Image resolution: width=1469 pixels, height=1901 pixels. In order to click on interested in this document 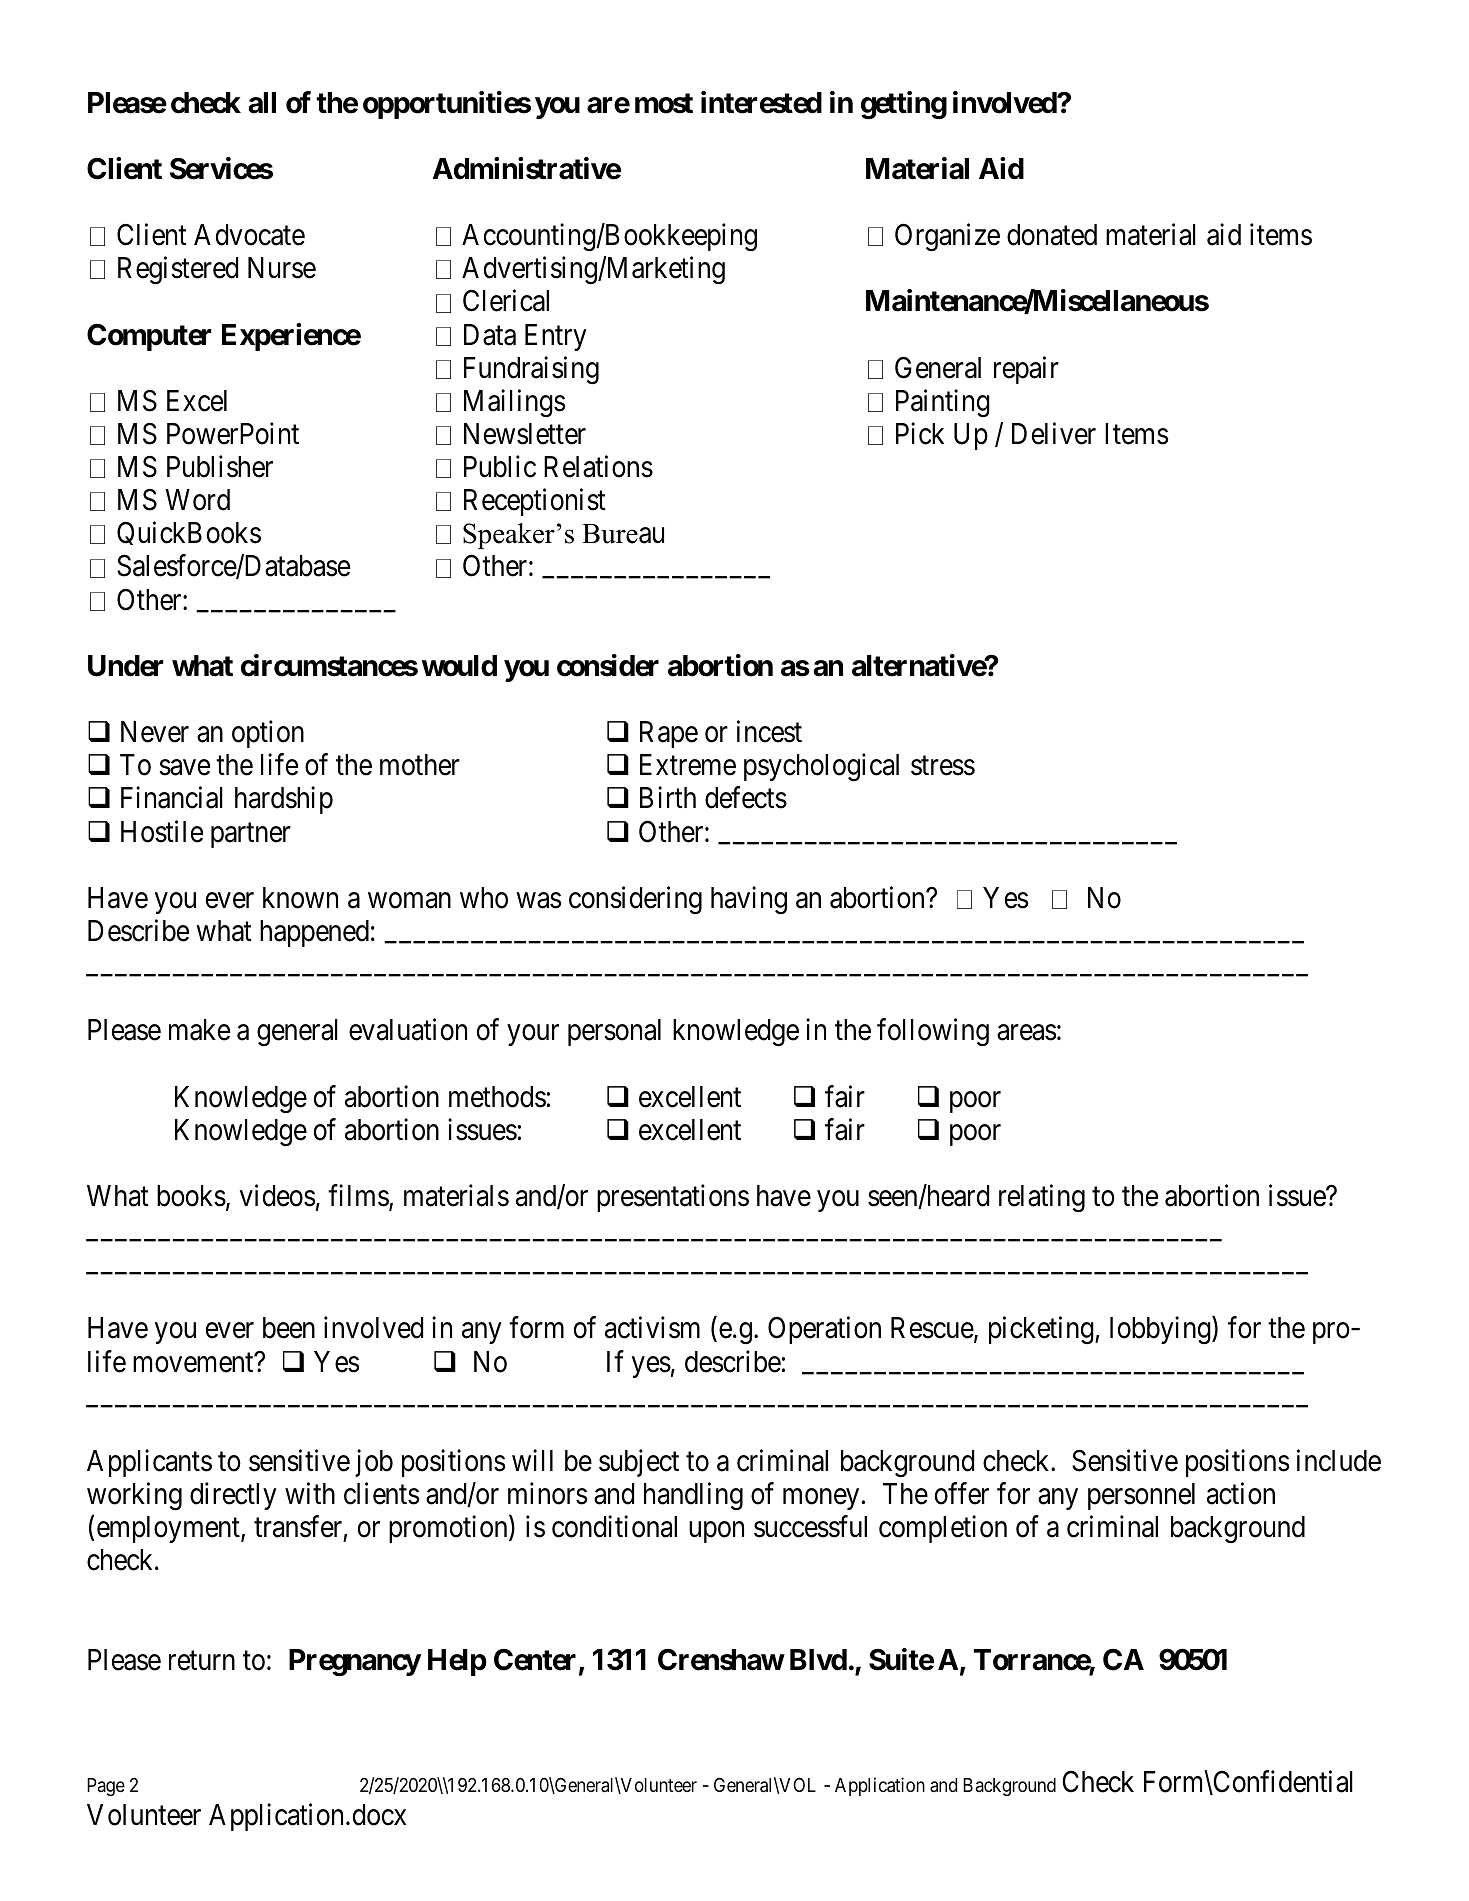, I will do `click(761, 102)`.
